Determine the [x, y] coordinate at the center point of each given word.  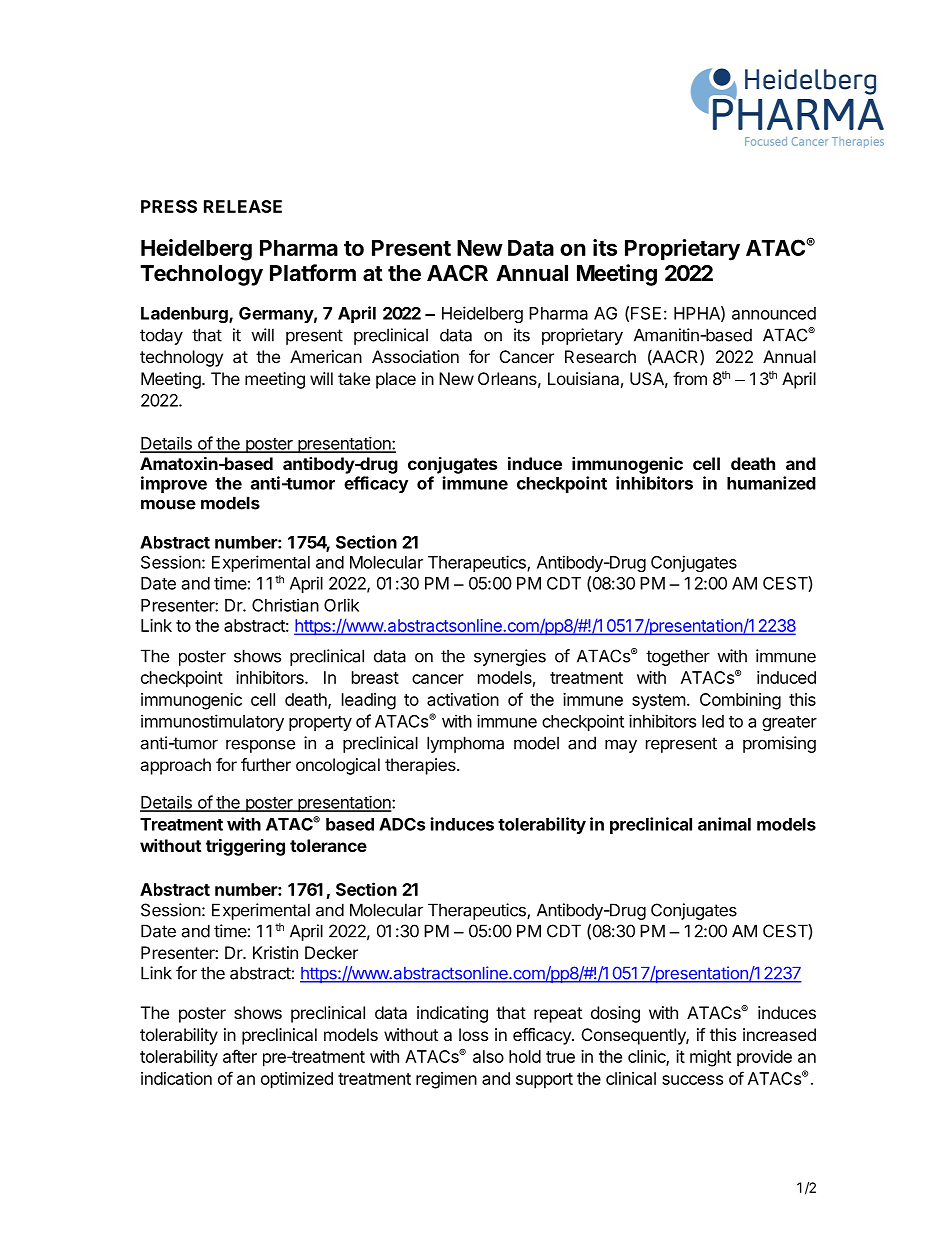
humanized [771, 483]
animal [724, 824]
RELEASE [243, 206]
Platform [313, 273]
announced [774, 313]
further [266, 764]
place [396, 380]
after [240, 1056]
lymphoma [465, 744]
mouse [168, 504]
